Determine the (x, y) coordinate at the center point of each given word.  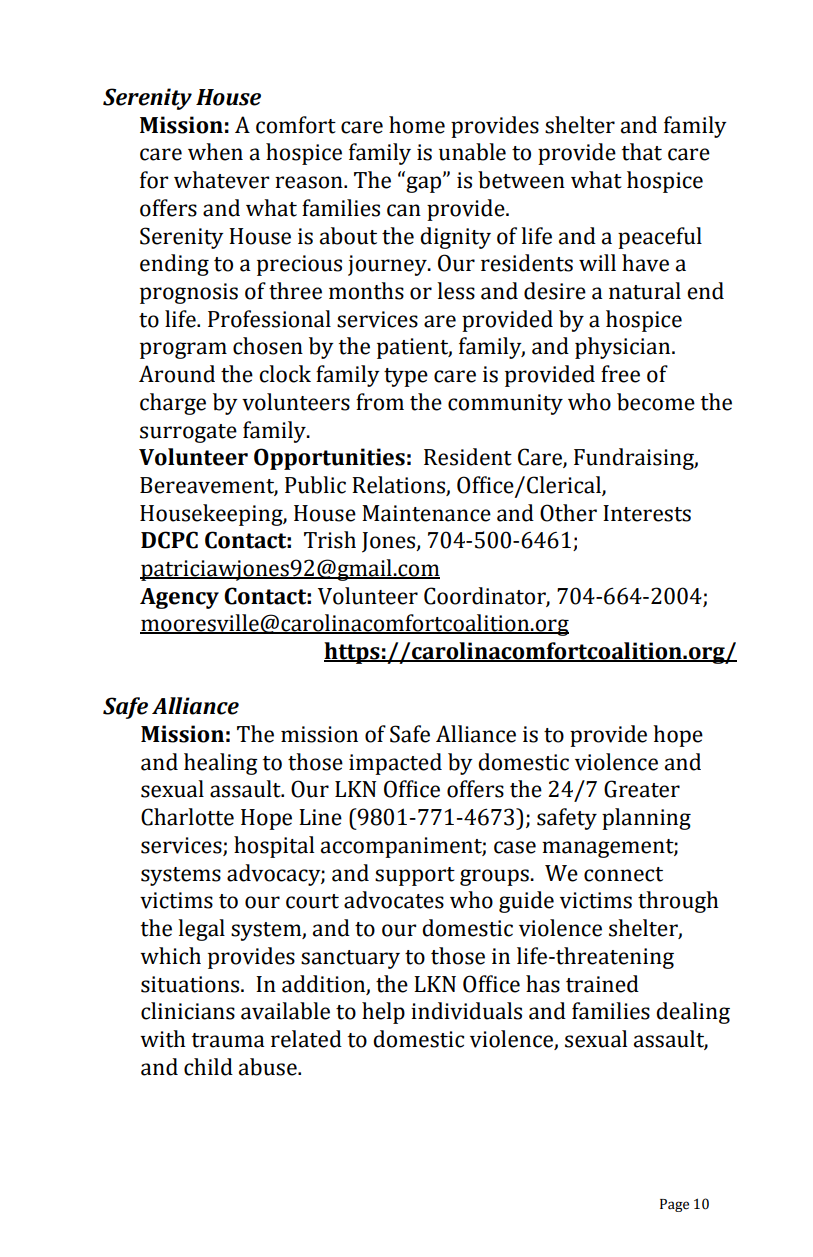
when (215, 152)
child (208, 1067)
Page (674, 1205)
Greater (642, 789)
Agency (179, 598)
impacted (395, 764)
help (383, 1013)
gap (425, 183)
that (642, 152)
